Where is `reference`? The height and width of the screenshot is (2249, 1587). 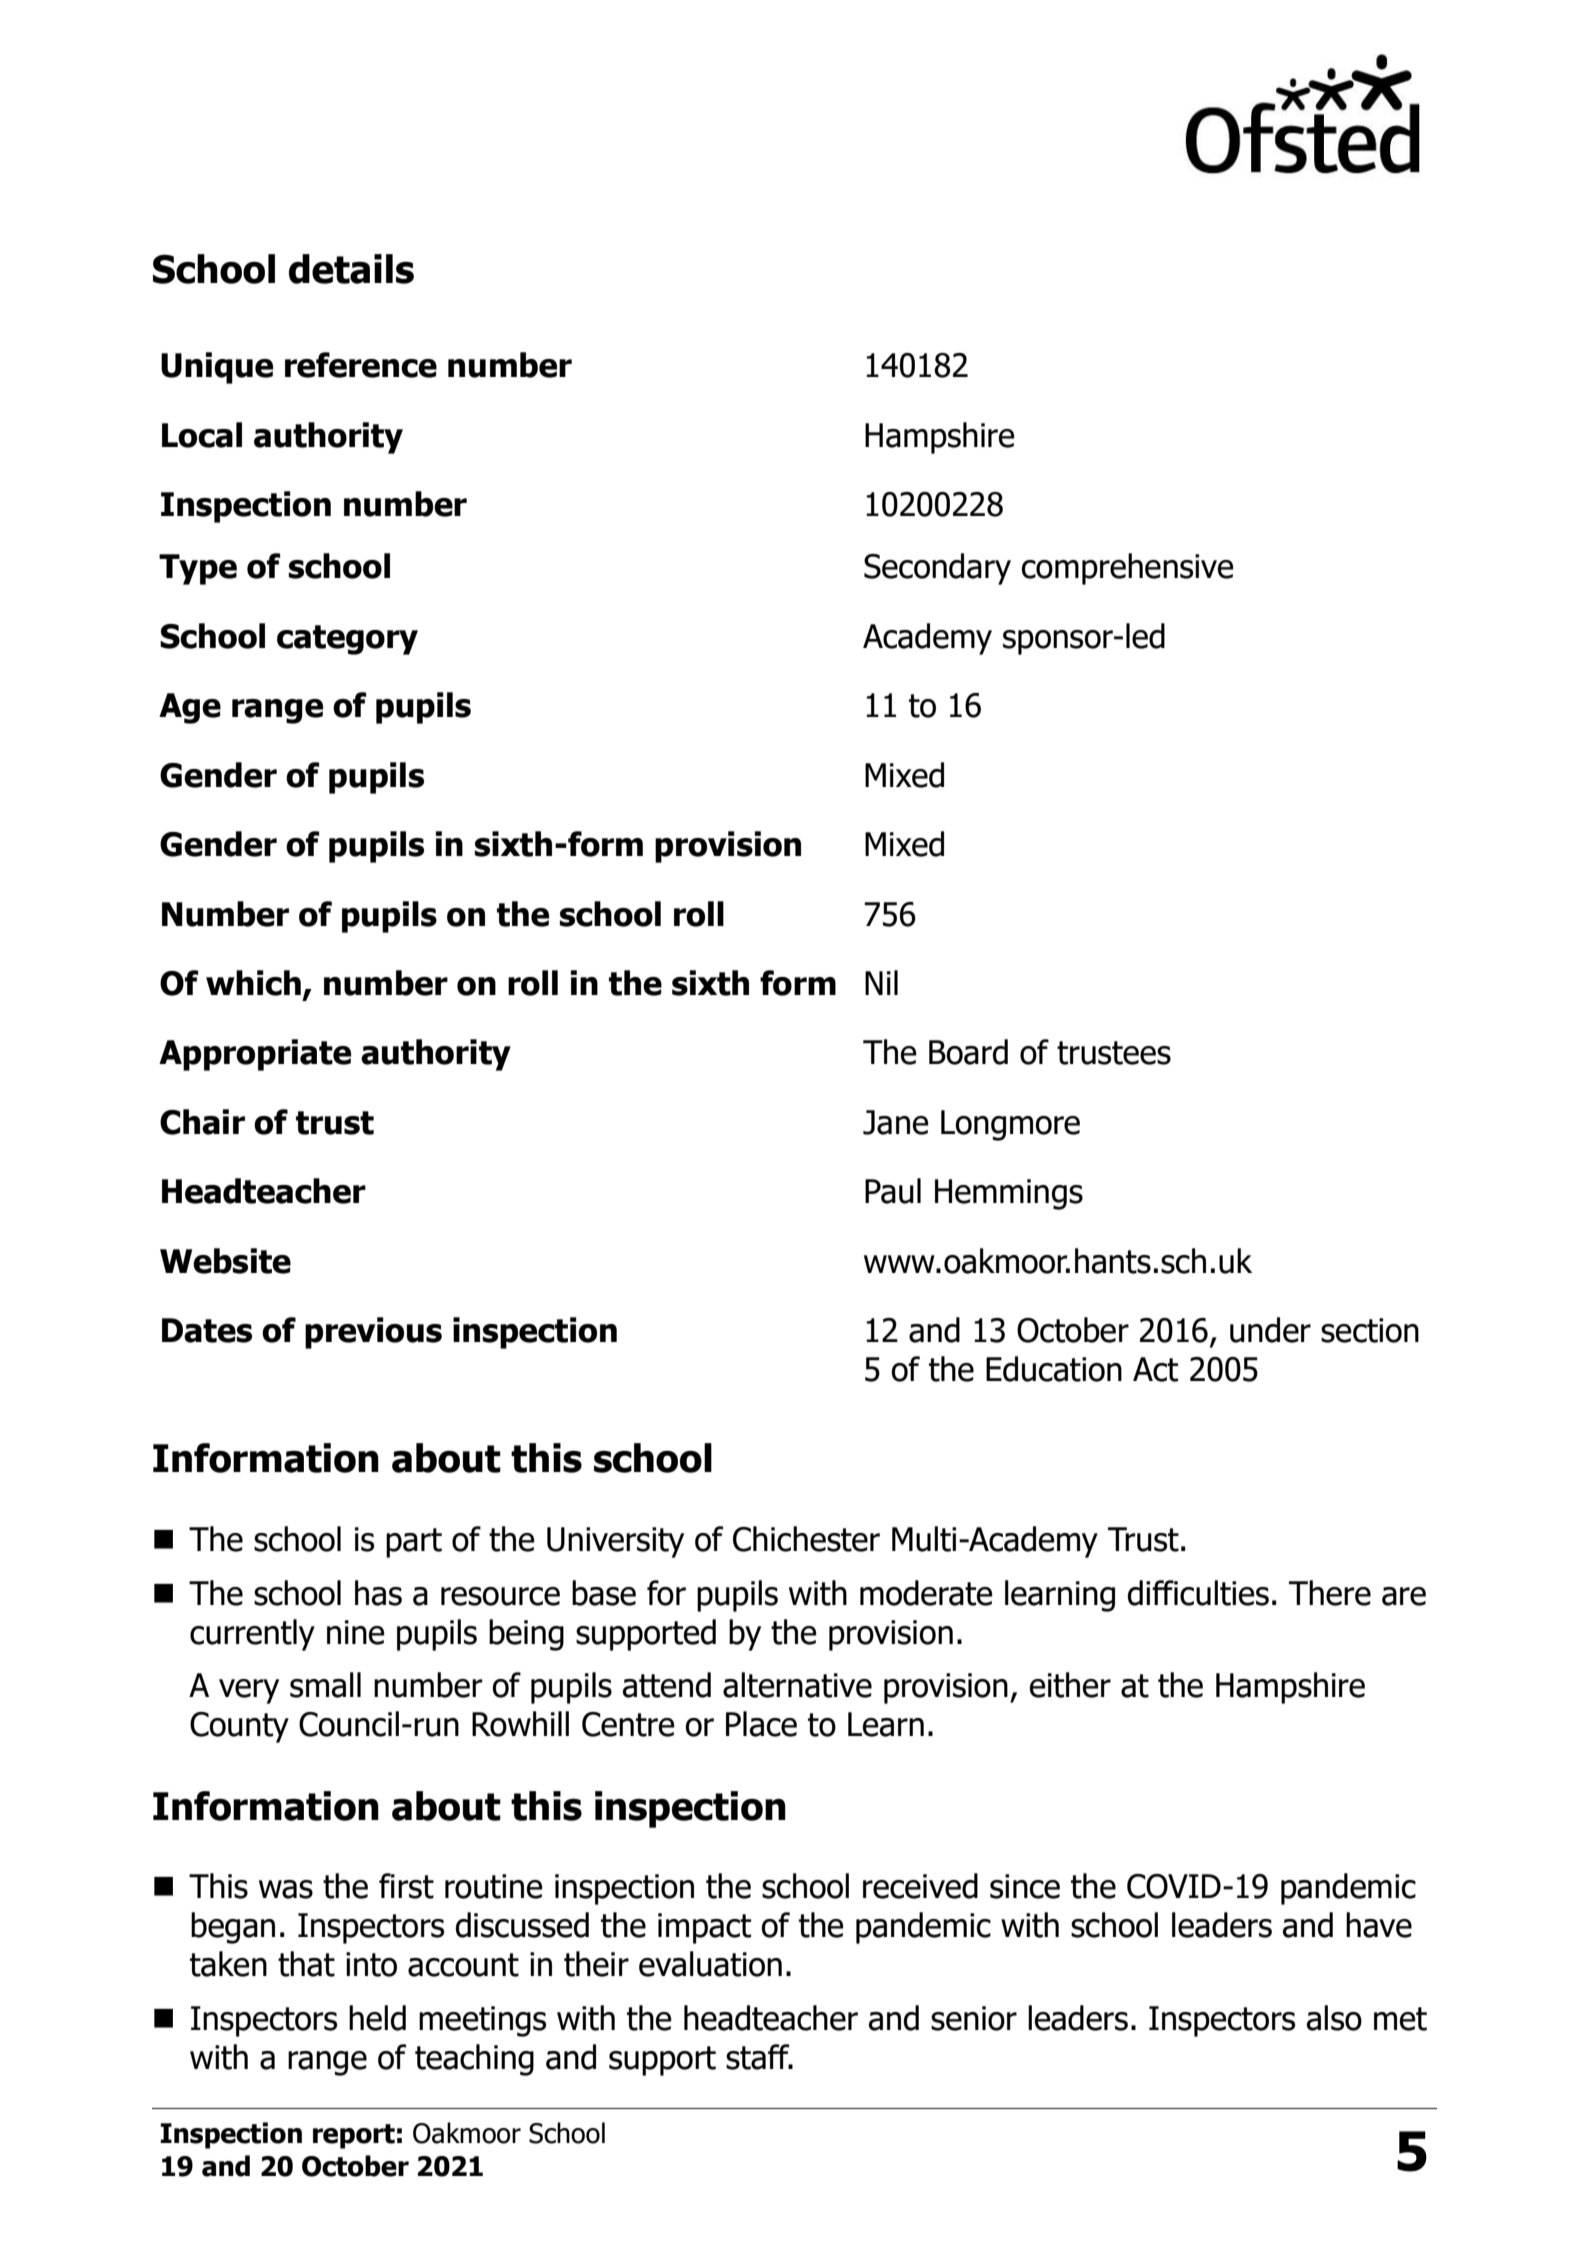
reference is located at coordinates (361, 365).
